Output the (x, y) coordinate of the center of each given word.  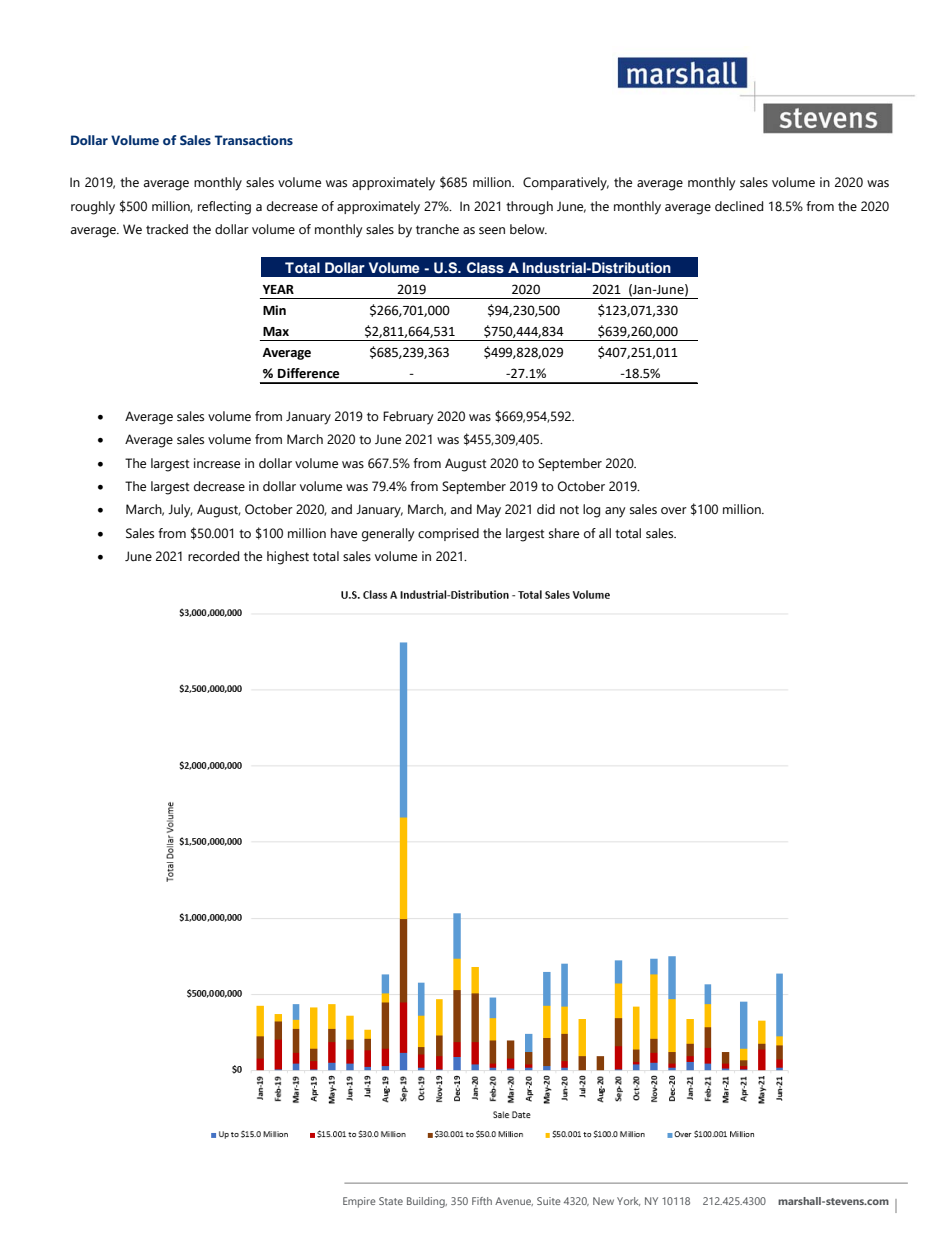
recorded (213, 556)
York (628, 1201)
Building (427, 1202)
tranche (437, 229)
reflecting (224, 208)
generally (388, 535)
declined (739, 206)
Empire (359, 1202)
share (564, 533)
